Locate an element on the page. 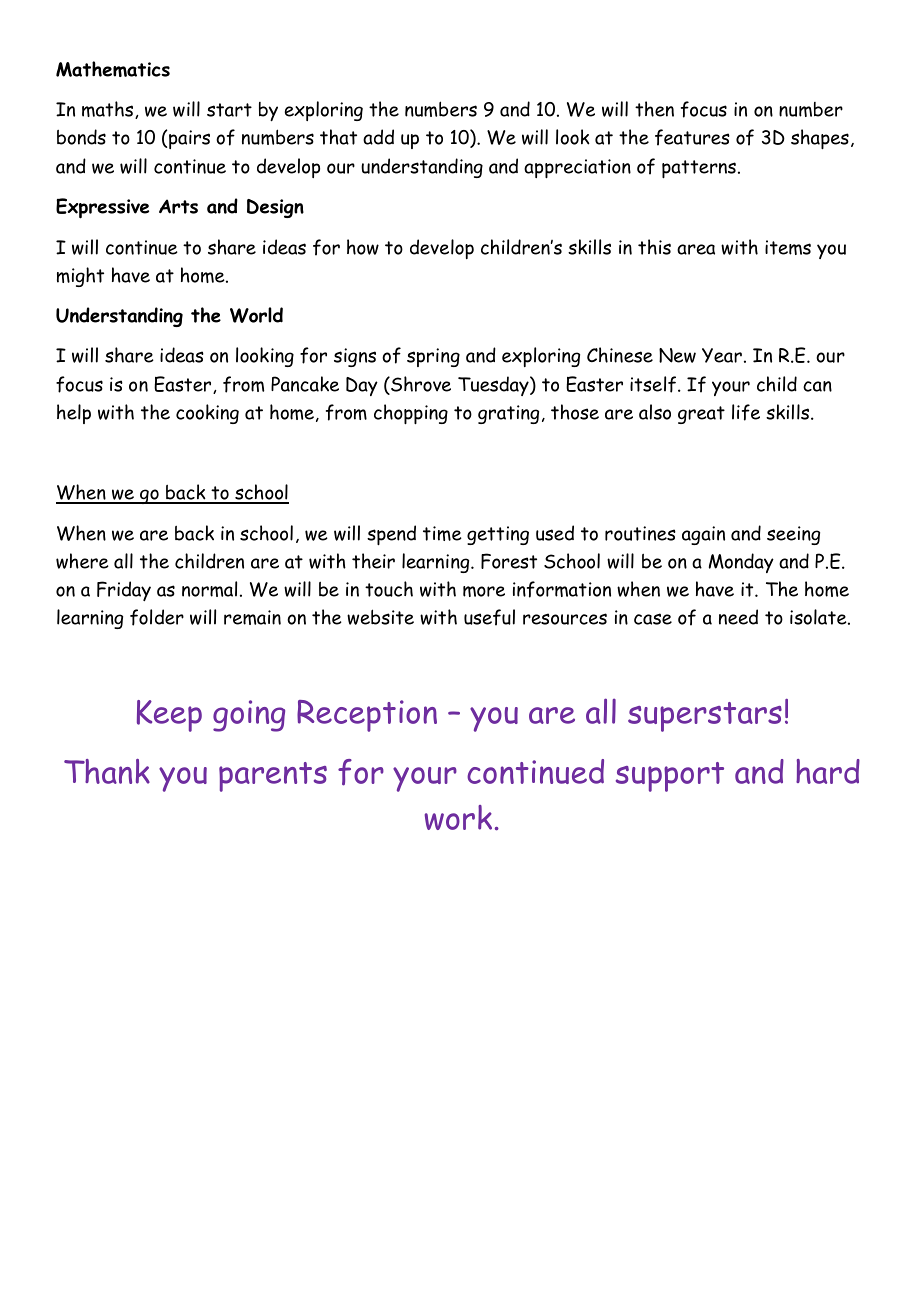  maths is located at coordinates (109, 110).
